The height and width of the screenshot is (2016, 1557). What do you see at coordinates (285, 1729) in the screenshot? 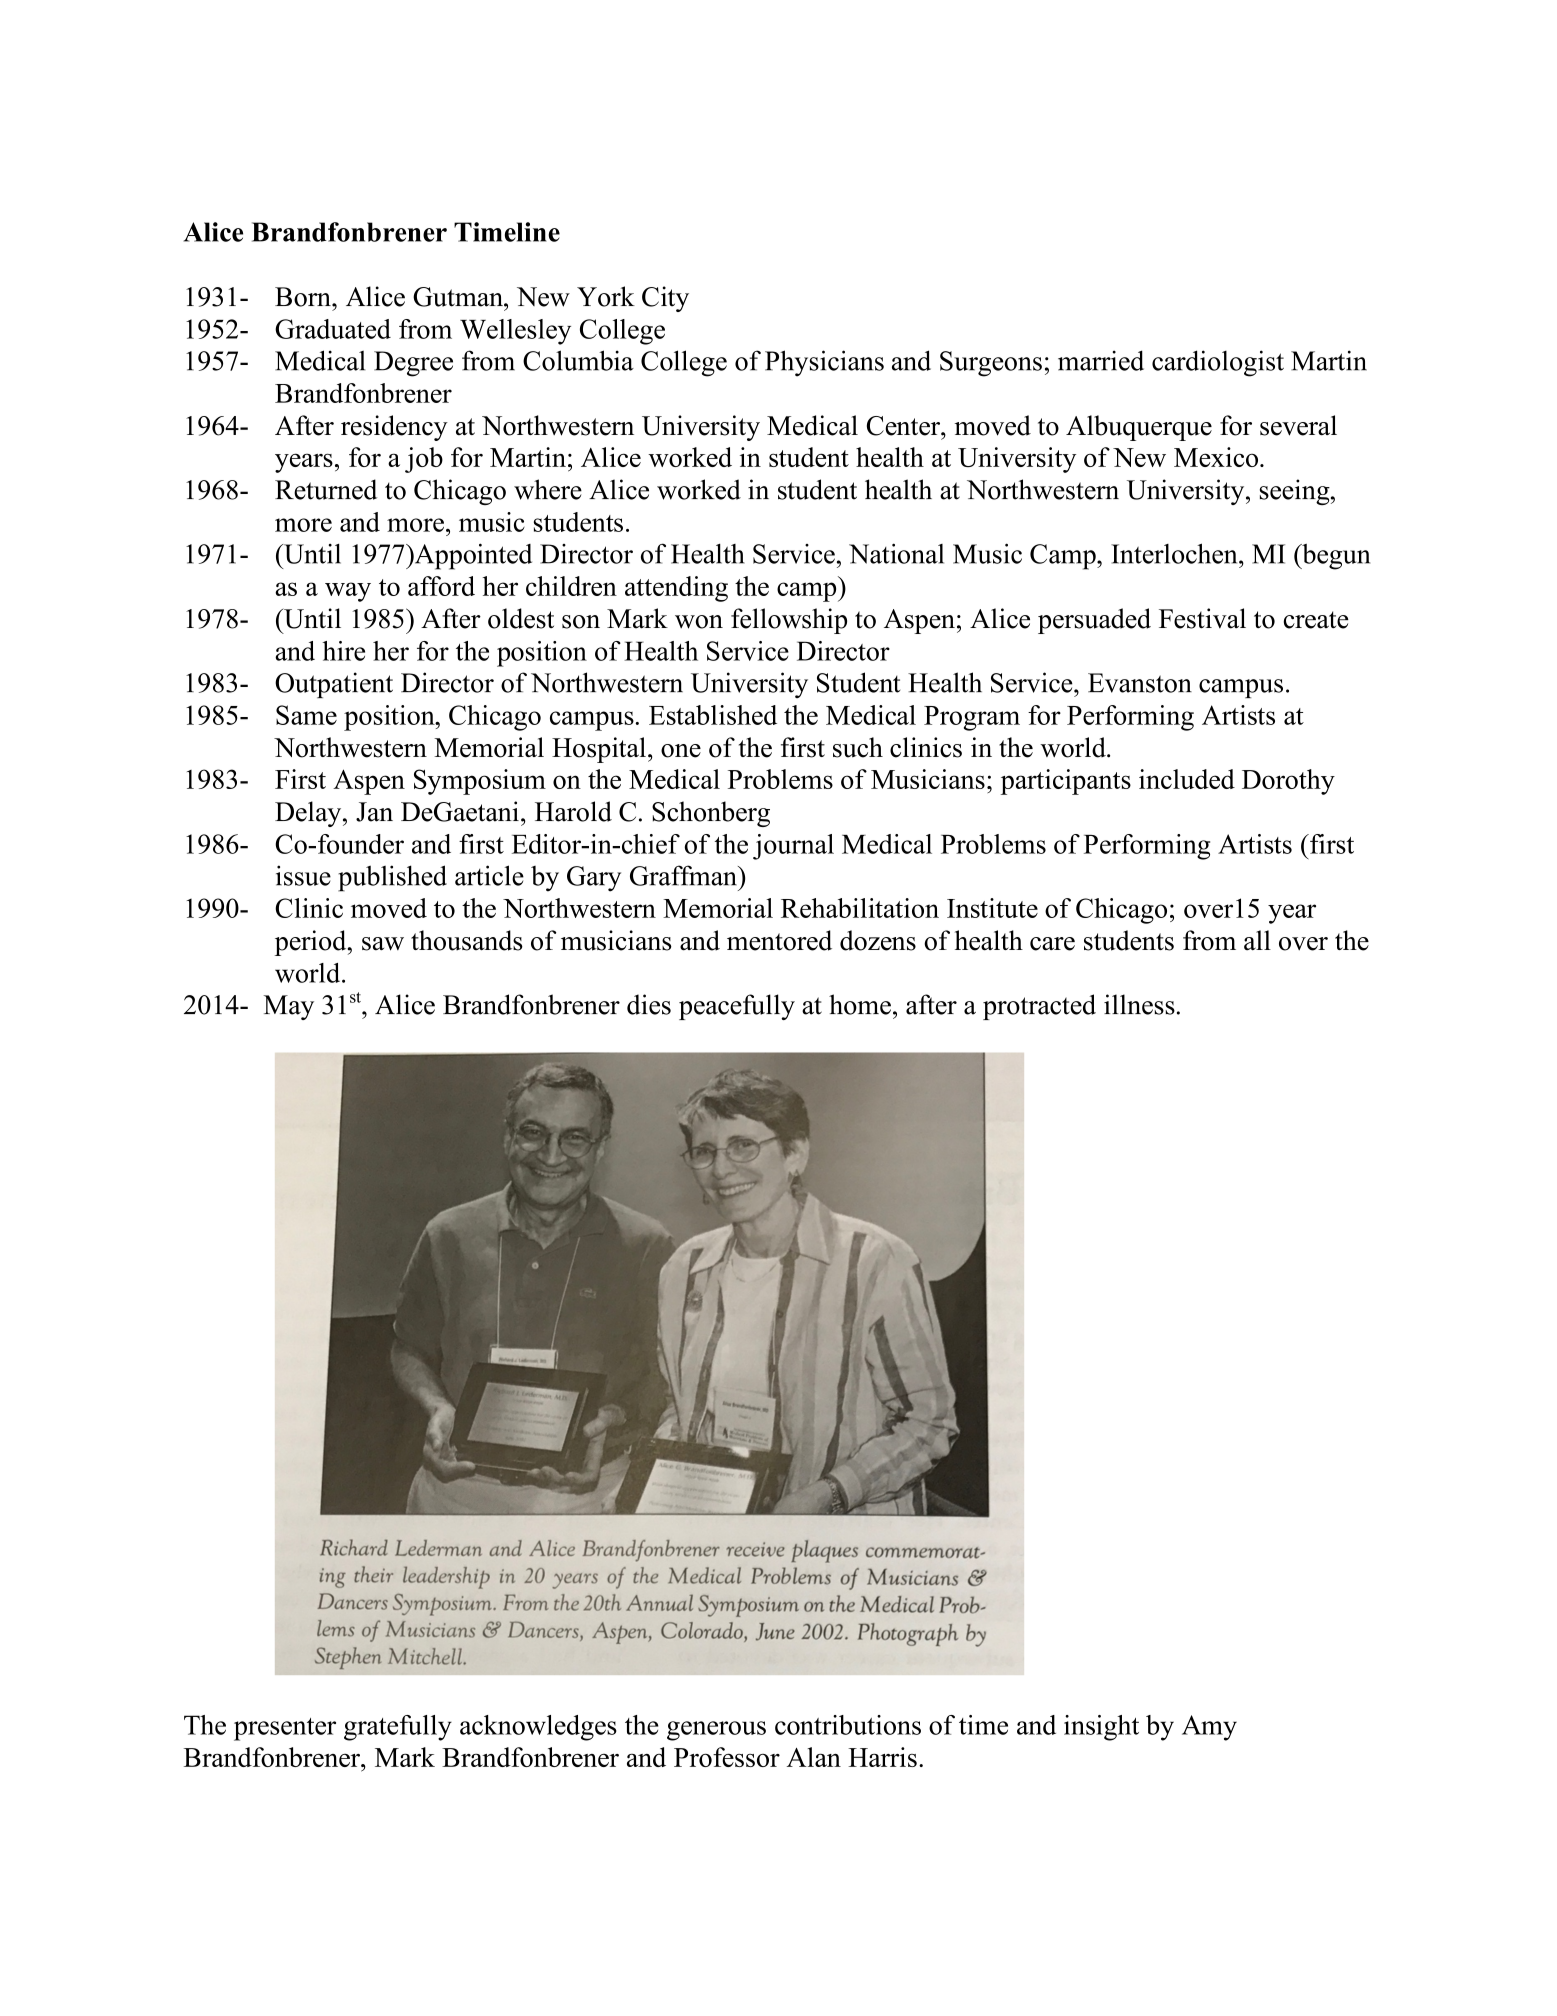
I see `presenter` at bounding box center [285, 1729].
